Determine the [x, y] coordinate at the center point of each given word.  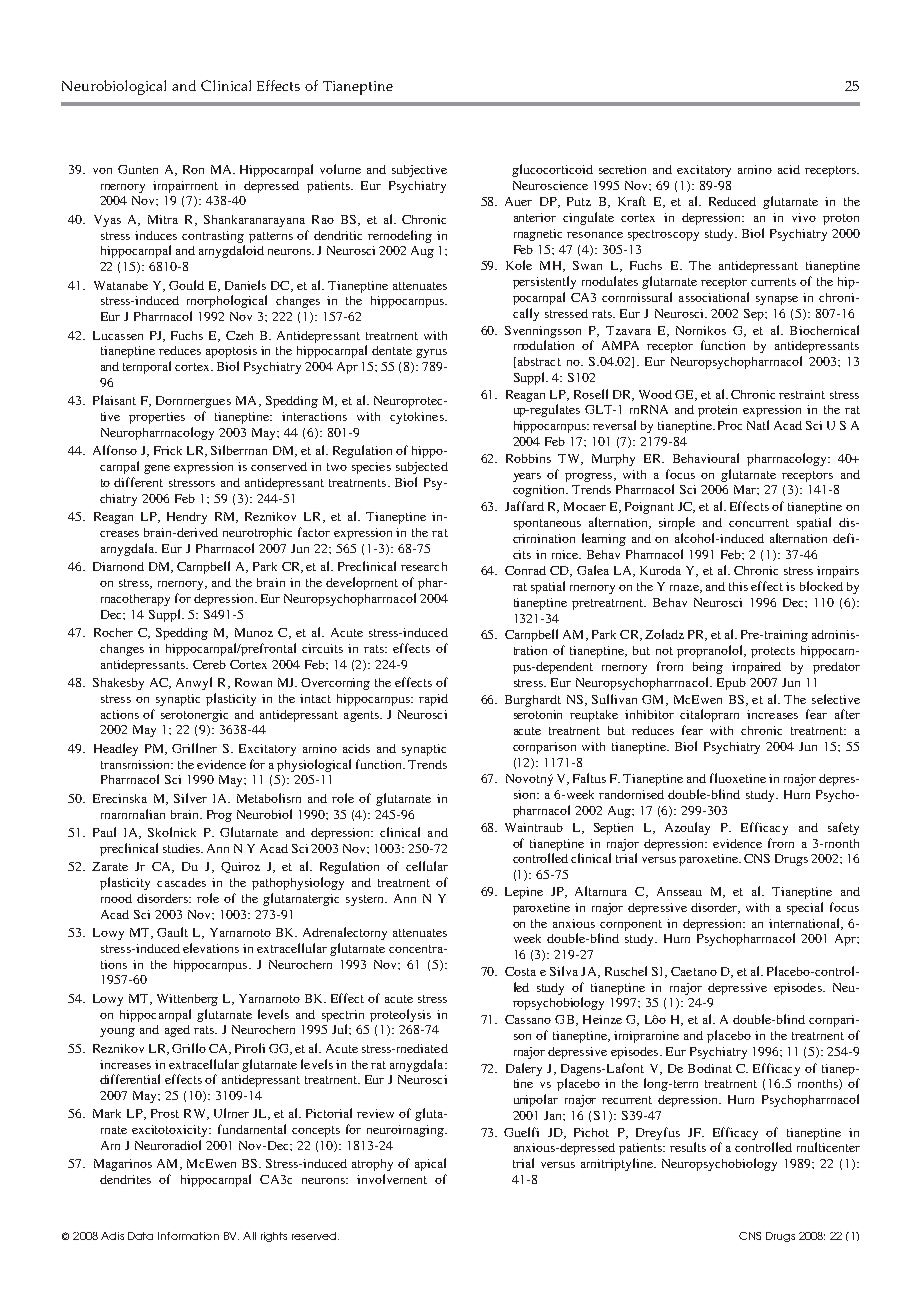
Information [188, 1236]
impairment [185, 187]
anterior [535, 217]
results [688, 1147]
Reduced [732, 201]
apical [430, 1164]
